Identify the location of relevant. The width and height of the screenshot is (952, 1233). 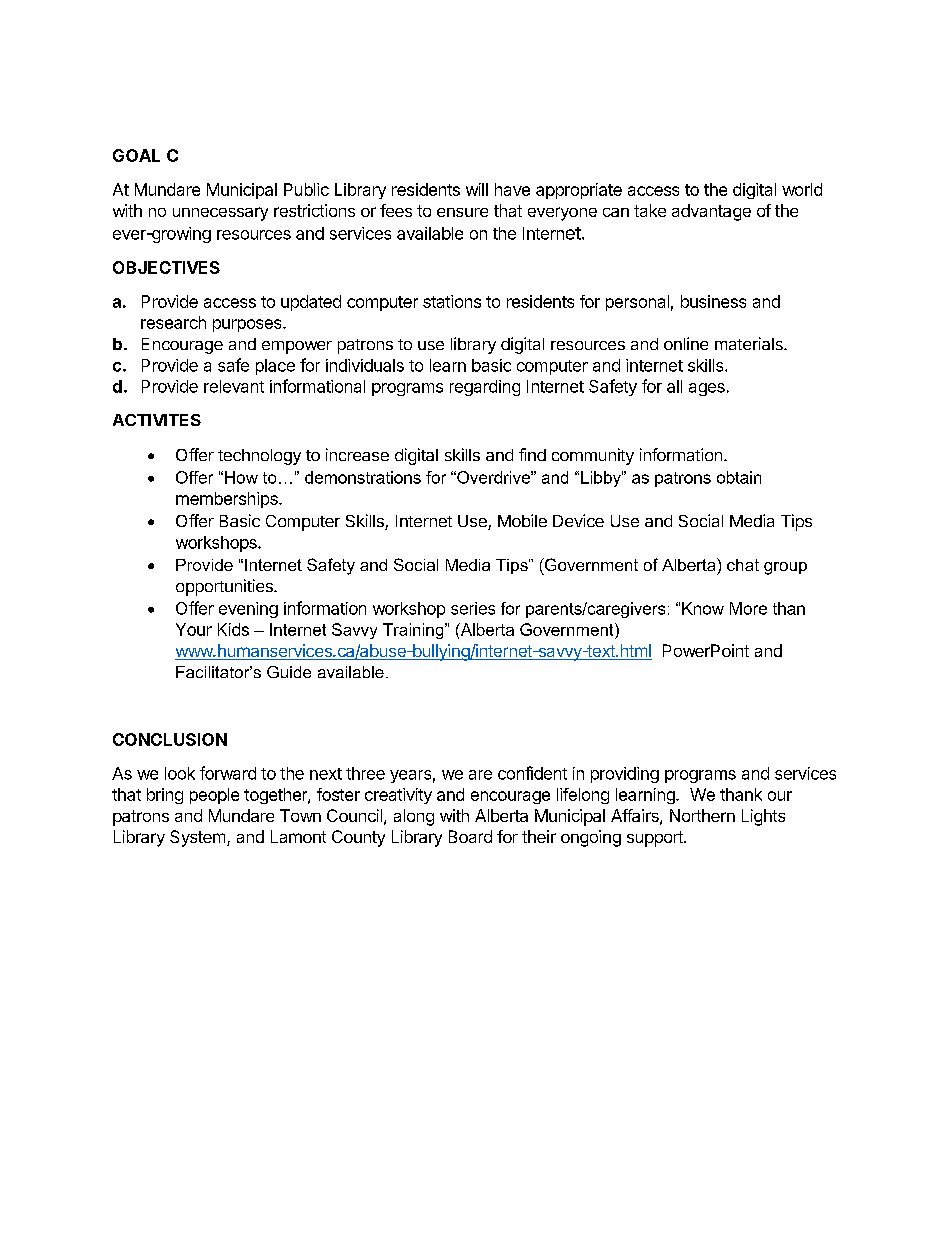
(234, 386).
